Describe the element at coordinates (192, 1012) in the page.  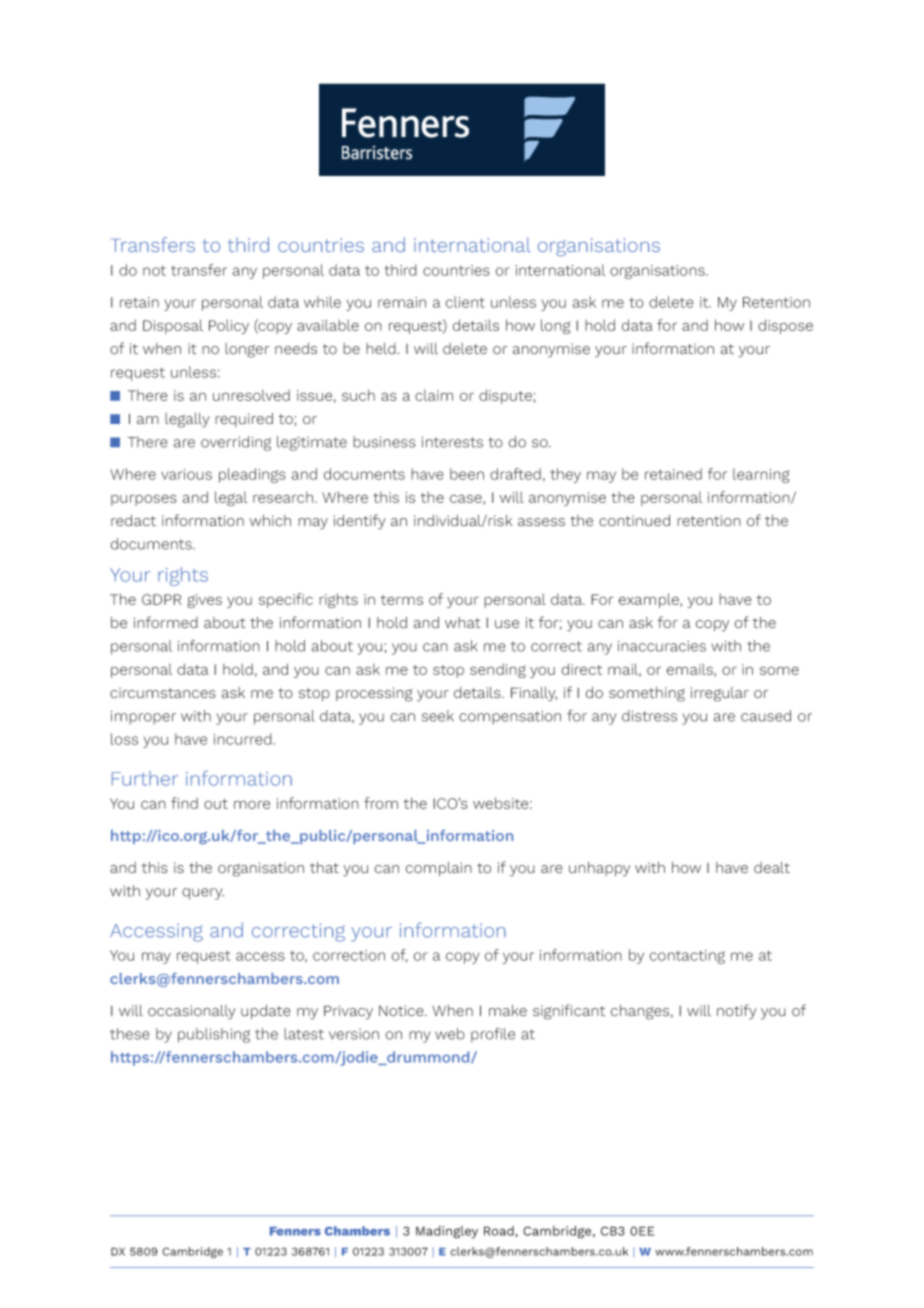
I see `occasionally` at that location.
